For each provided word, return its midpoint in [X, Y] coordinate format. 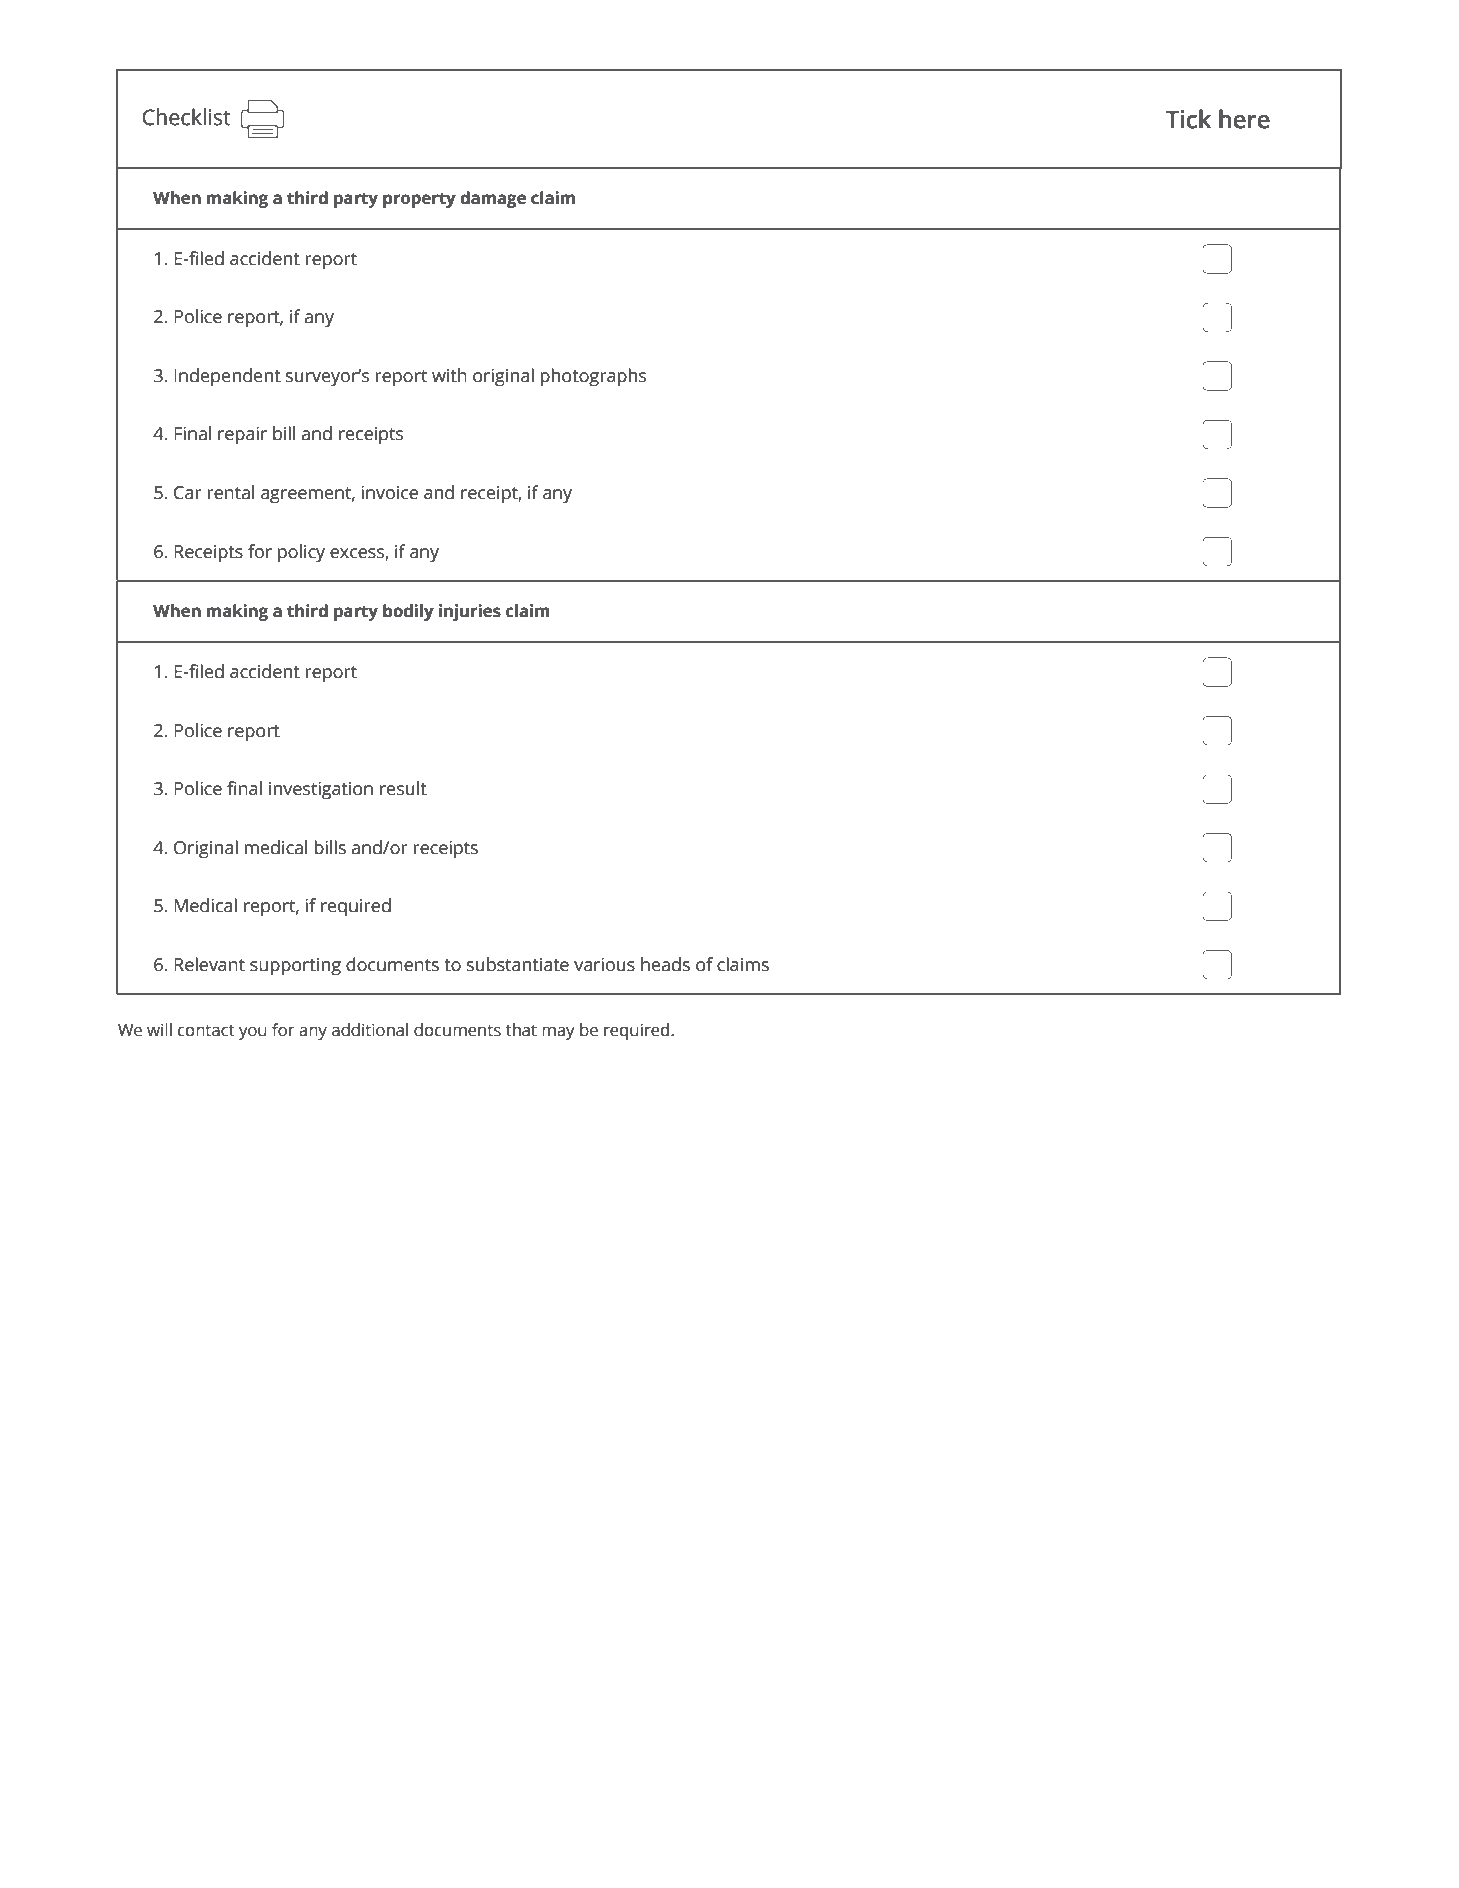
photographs [593, 377]
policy [301, 553]
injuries [470, 612]
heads [665, 964]
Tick [1188, 119]
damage [493, 199]
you [253, 1033]
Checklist [187, 117]
